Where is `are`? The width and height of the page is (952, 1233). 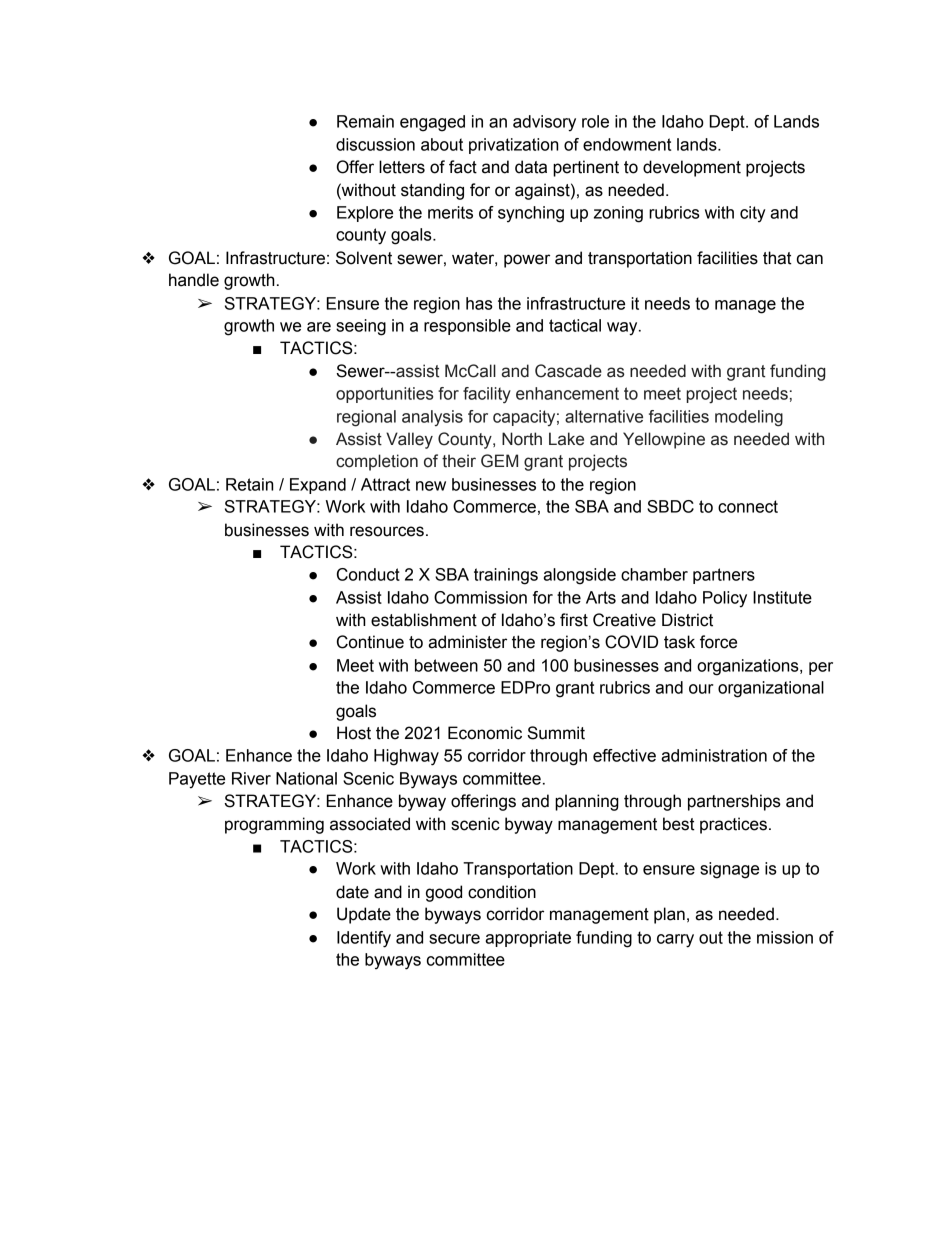
are is located at coordinates (319, 327).
